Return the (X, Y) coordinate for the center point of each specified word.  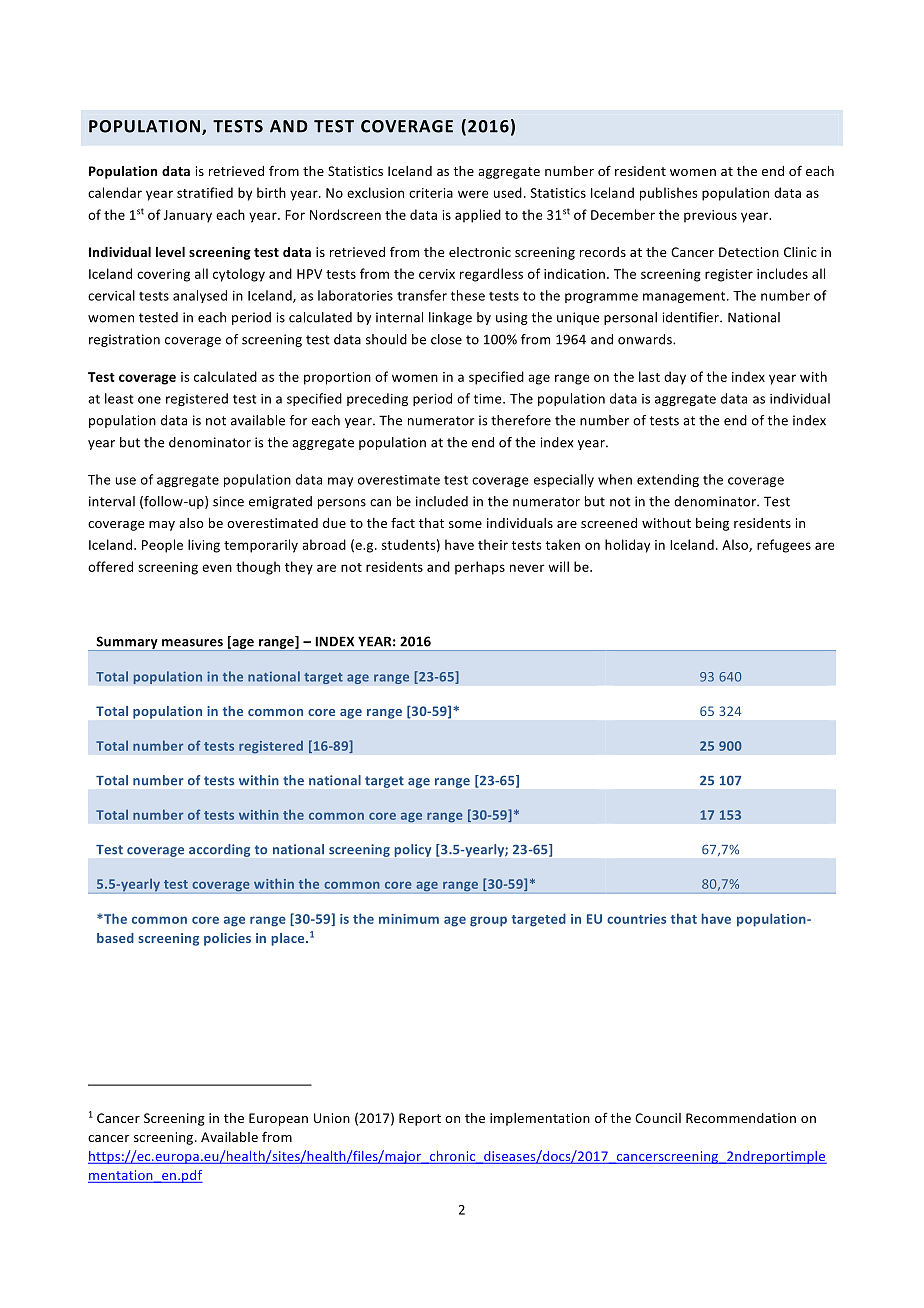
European (278, 1119)
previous (710, 216)
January (188, 216)
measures (192, 643)
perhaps (480, 568)
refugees (784, 546)
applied (478, 216)
